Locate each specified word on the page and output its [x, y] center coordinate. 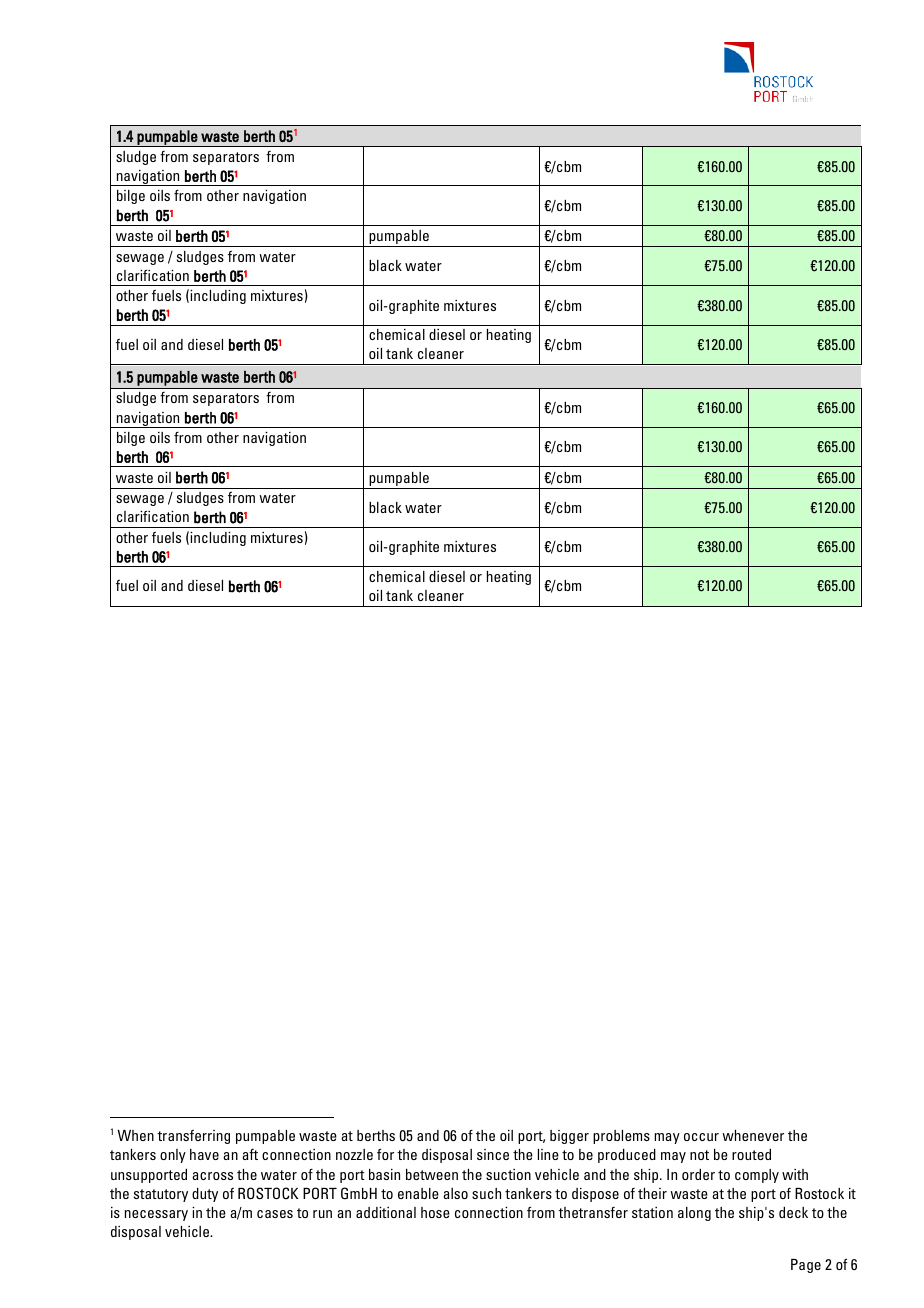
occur [701, 1137]
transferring [193, 1137]
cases [275, 1214]
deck [793, 1212]
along [694, 1214]
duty [205, 1195]
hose [435, 1212]
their [652, 1193]
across [212, 1176]
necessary [156, 1215]
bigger [569, 1137]
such [486, 1193]
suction [508, 1174]
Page [806, 1266]
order [698, 1174]
